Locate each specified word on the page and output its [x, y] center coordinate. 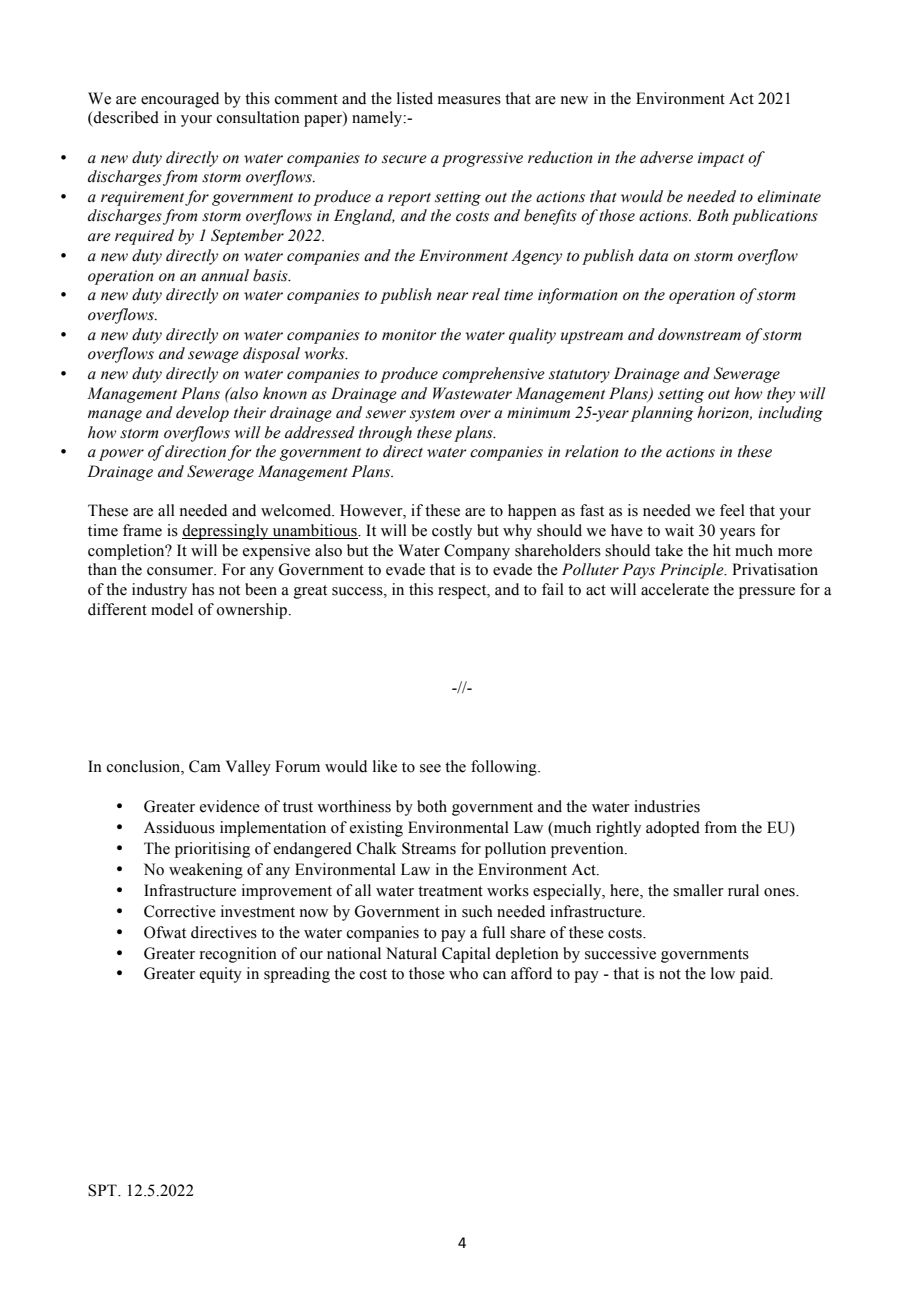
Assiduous [179, 827]
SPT [103, 1190]
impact [721, 159]
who [463, 973]
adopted [673, 829]
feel [732, 510]
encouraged [180, 100]
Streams [429, 848]
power [121, 455]
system [432, 415]
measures [469, 100]
